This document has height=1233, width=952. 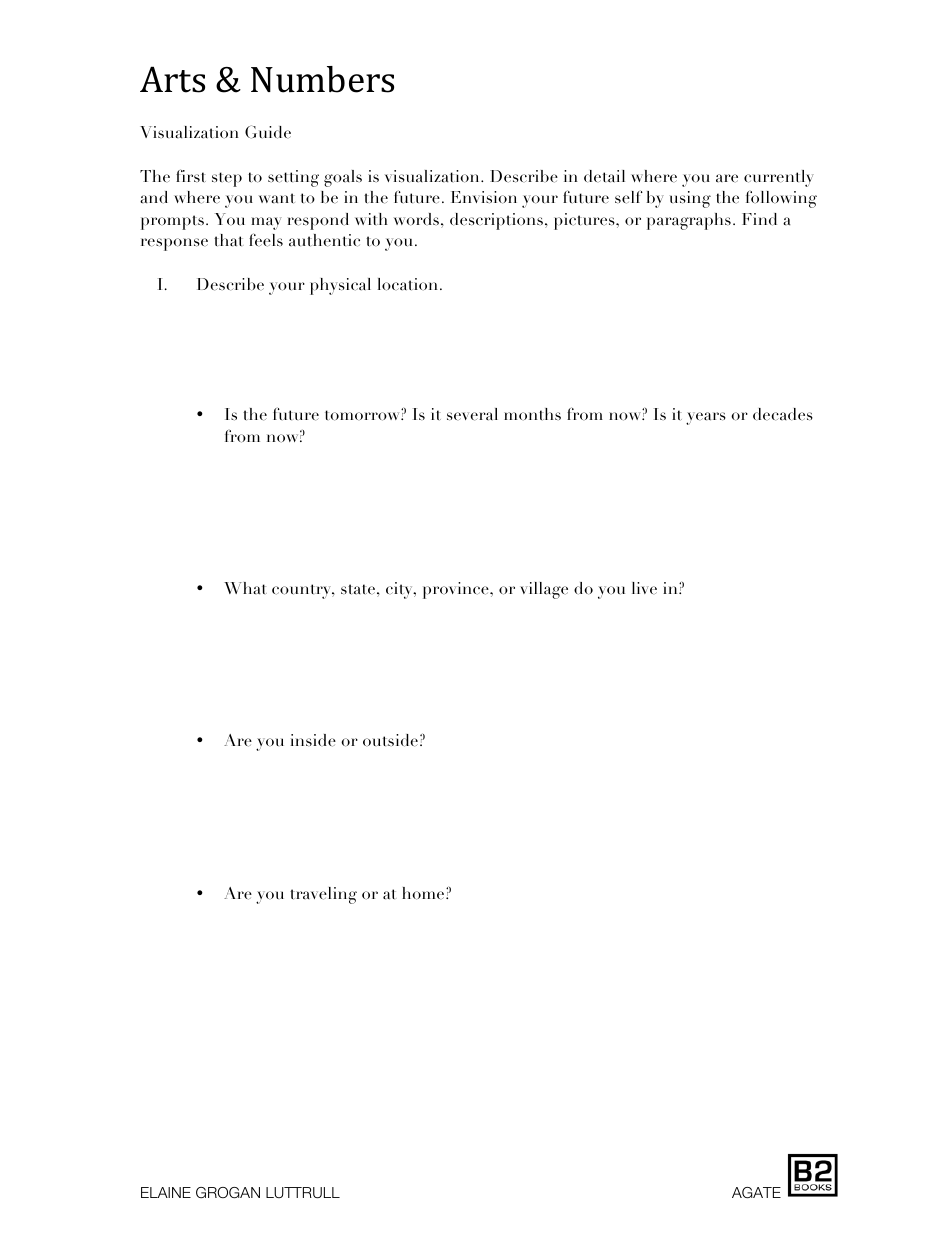 What do you see at coordinates (756, 1192) in the document?
I see `AGATE` at bounding box center [756, 1192].
